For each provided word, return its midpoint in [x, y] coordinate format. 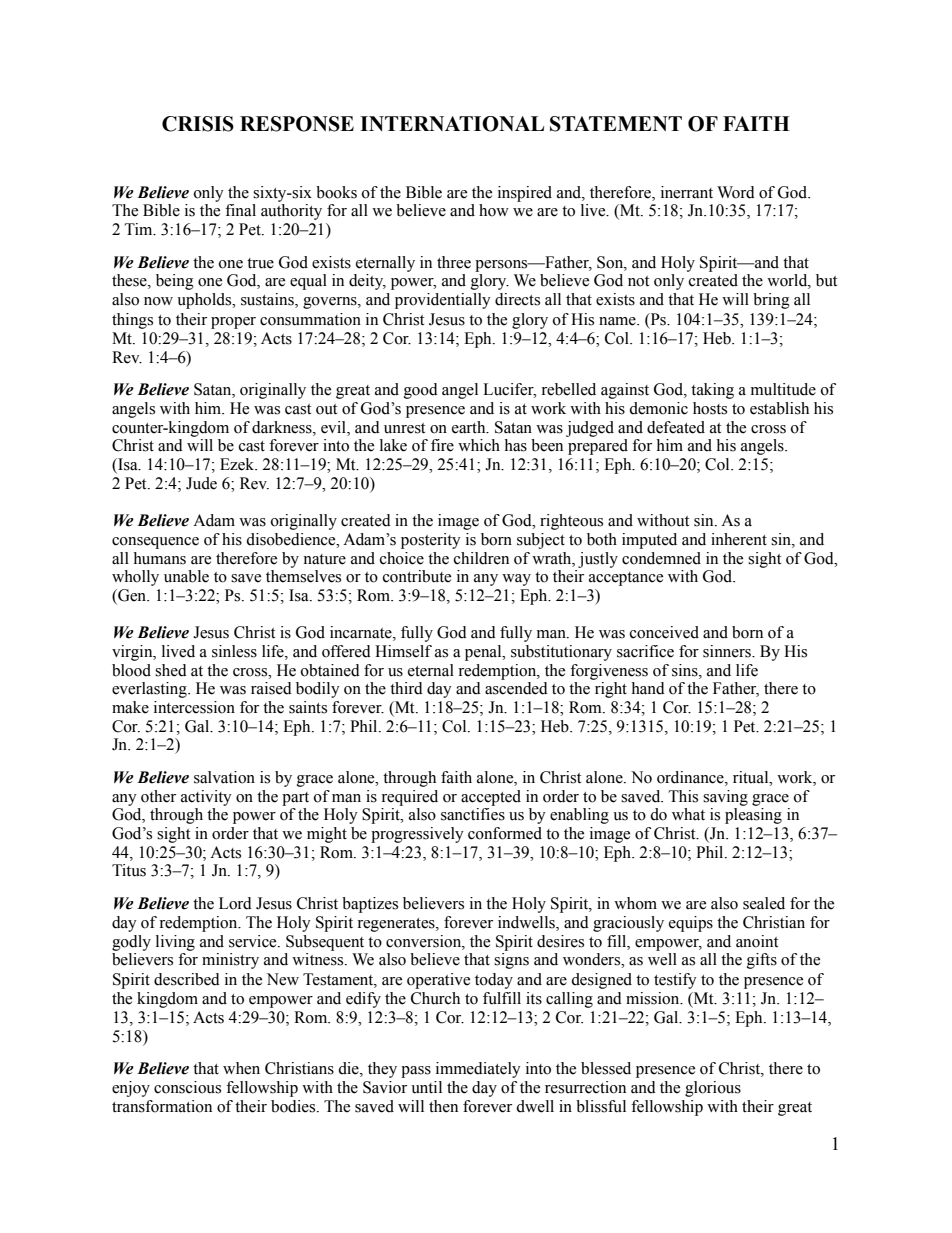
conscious [187, 1087]
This [683, 796]
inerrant [687, 192]
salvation [224, 777]
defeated [676, 427]
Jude [201, 483]
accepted [491, 798]
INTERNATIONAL [452, 124]
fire [442, 445]
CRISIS [198, 124]
